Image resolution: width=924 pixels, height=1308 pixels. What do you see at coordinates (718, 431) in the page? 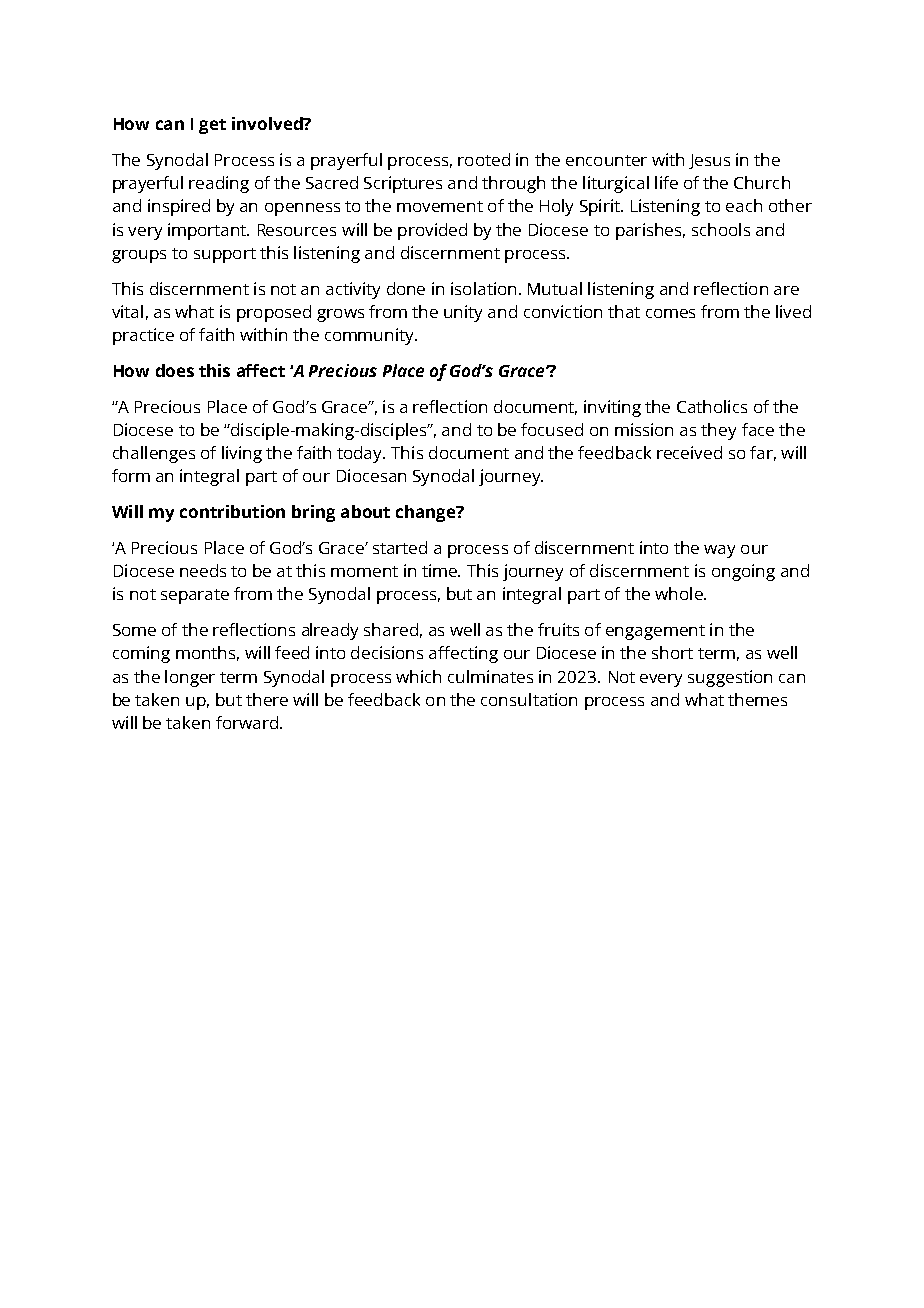
I see `they` at bounding box center [718, 431].
